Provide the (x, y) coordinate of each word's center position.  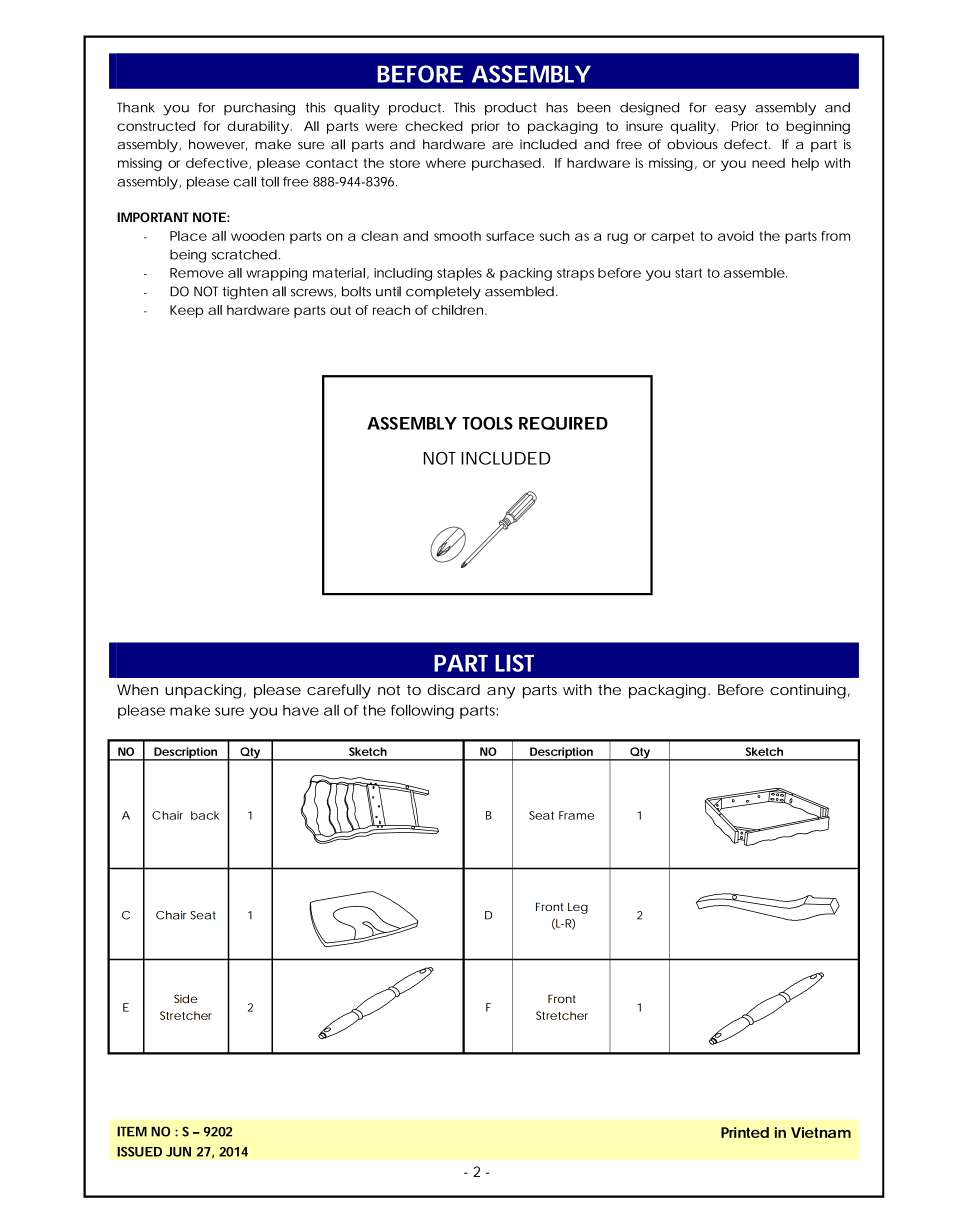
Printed (745, 1132)
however (218, 145)
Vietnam (821, 1132)
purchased (506, 164)
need (768, 163)
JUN (178, 1152)
